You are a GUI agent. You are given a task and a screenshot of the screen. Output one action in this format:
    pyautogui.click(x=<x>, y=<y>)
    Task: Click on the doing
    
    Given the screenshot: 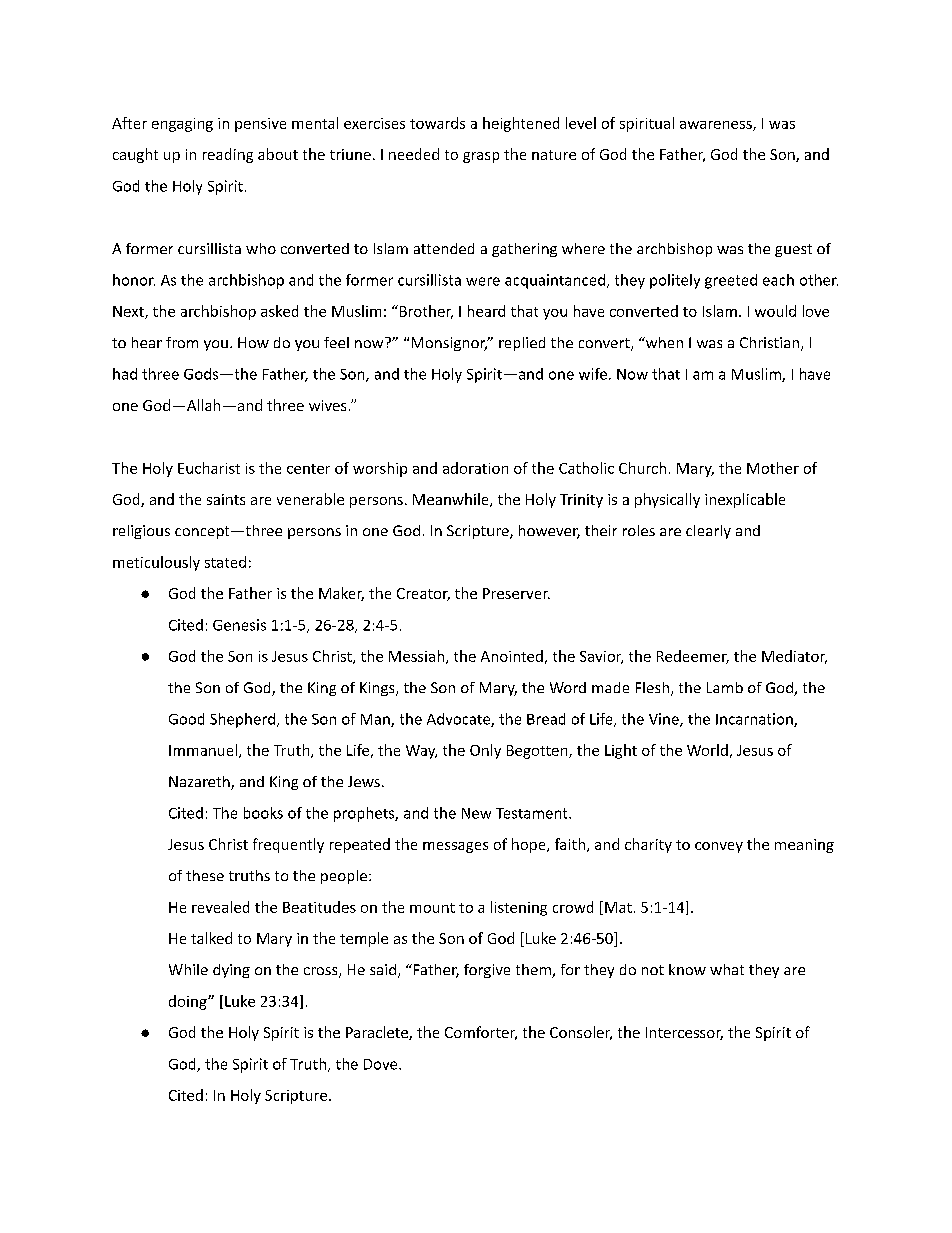 What is the action you would take?
    pyautogui.click(x=189, y=1002)
